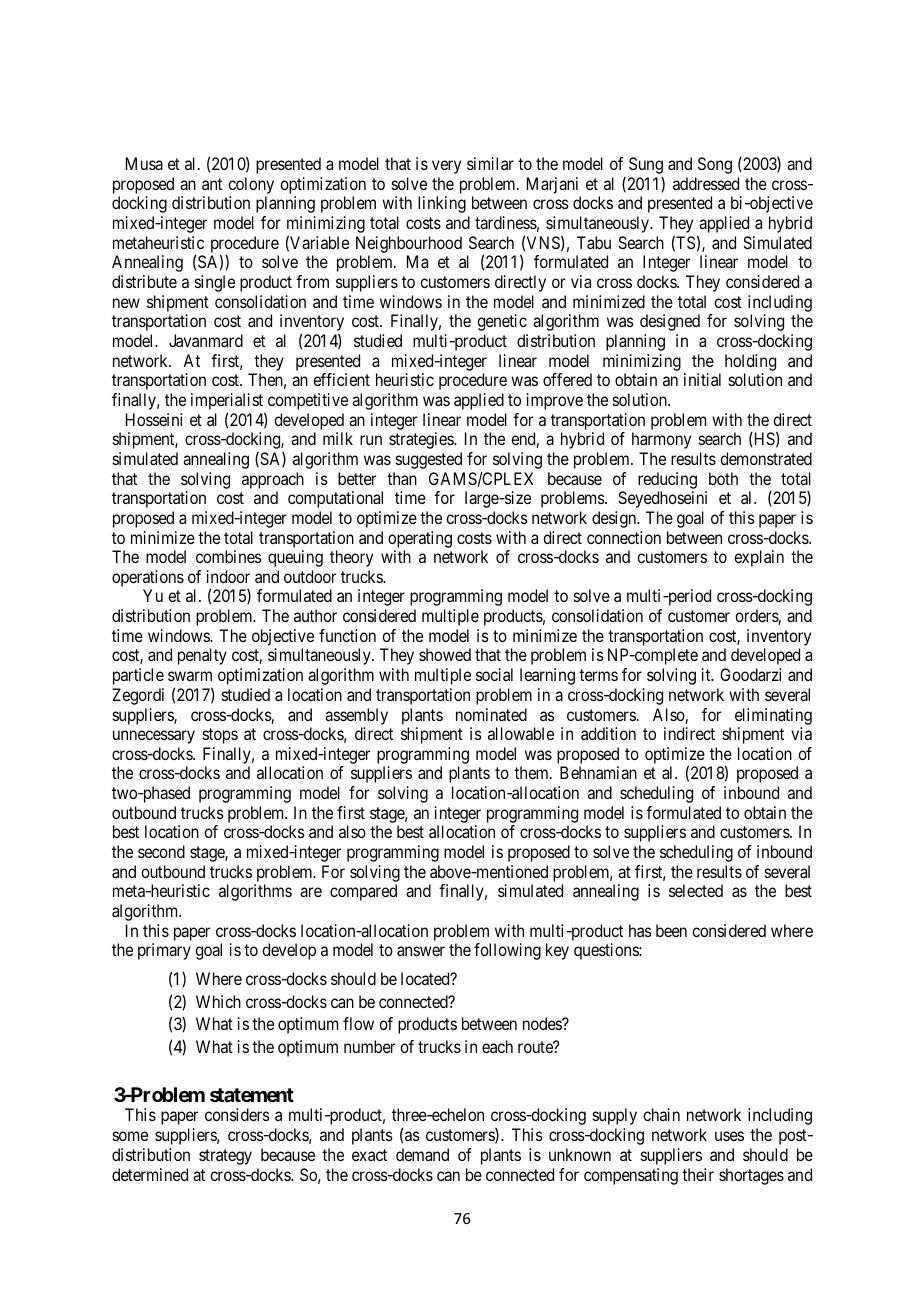 Image resolution: width=924 pixels, height=1308 pixels. I want to click on addressed, so click(706, 183).
